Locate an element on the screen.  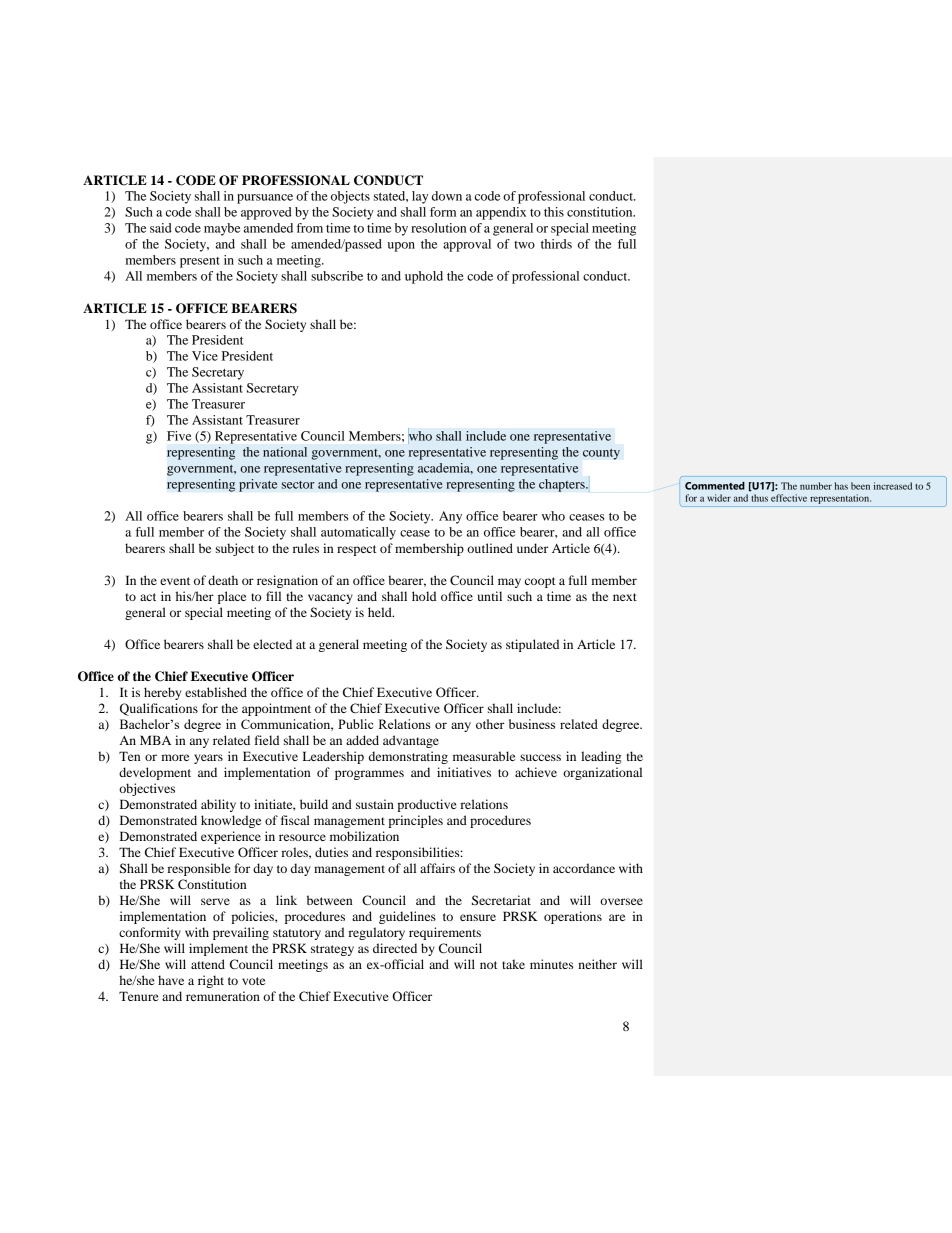
next is located at coordinates (625, 597).
